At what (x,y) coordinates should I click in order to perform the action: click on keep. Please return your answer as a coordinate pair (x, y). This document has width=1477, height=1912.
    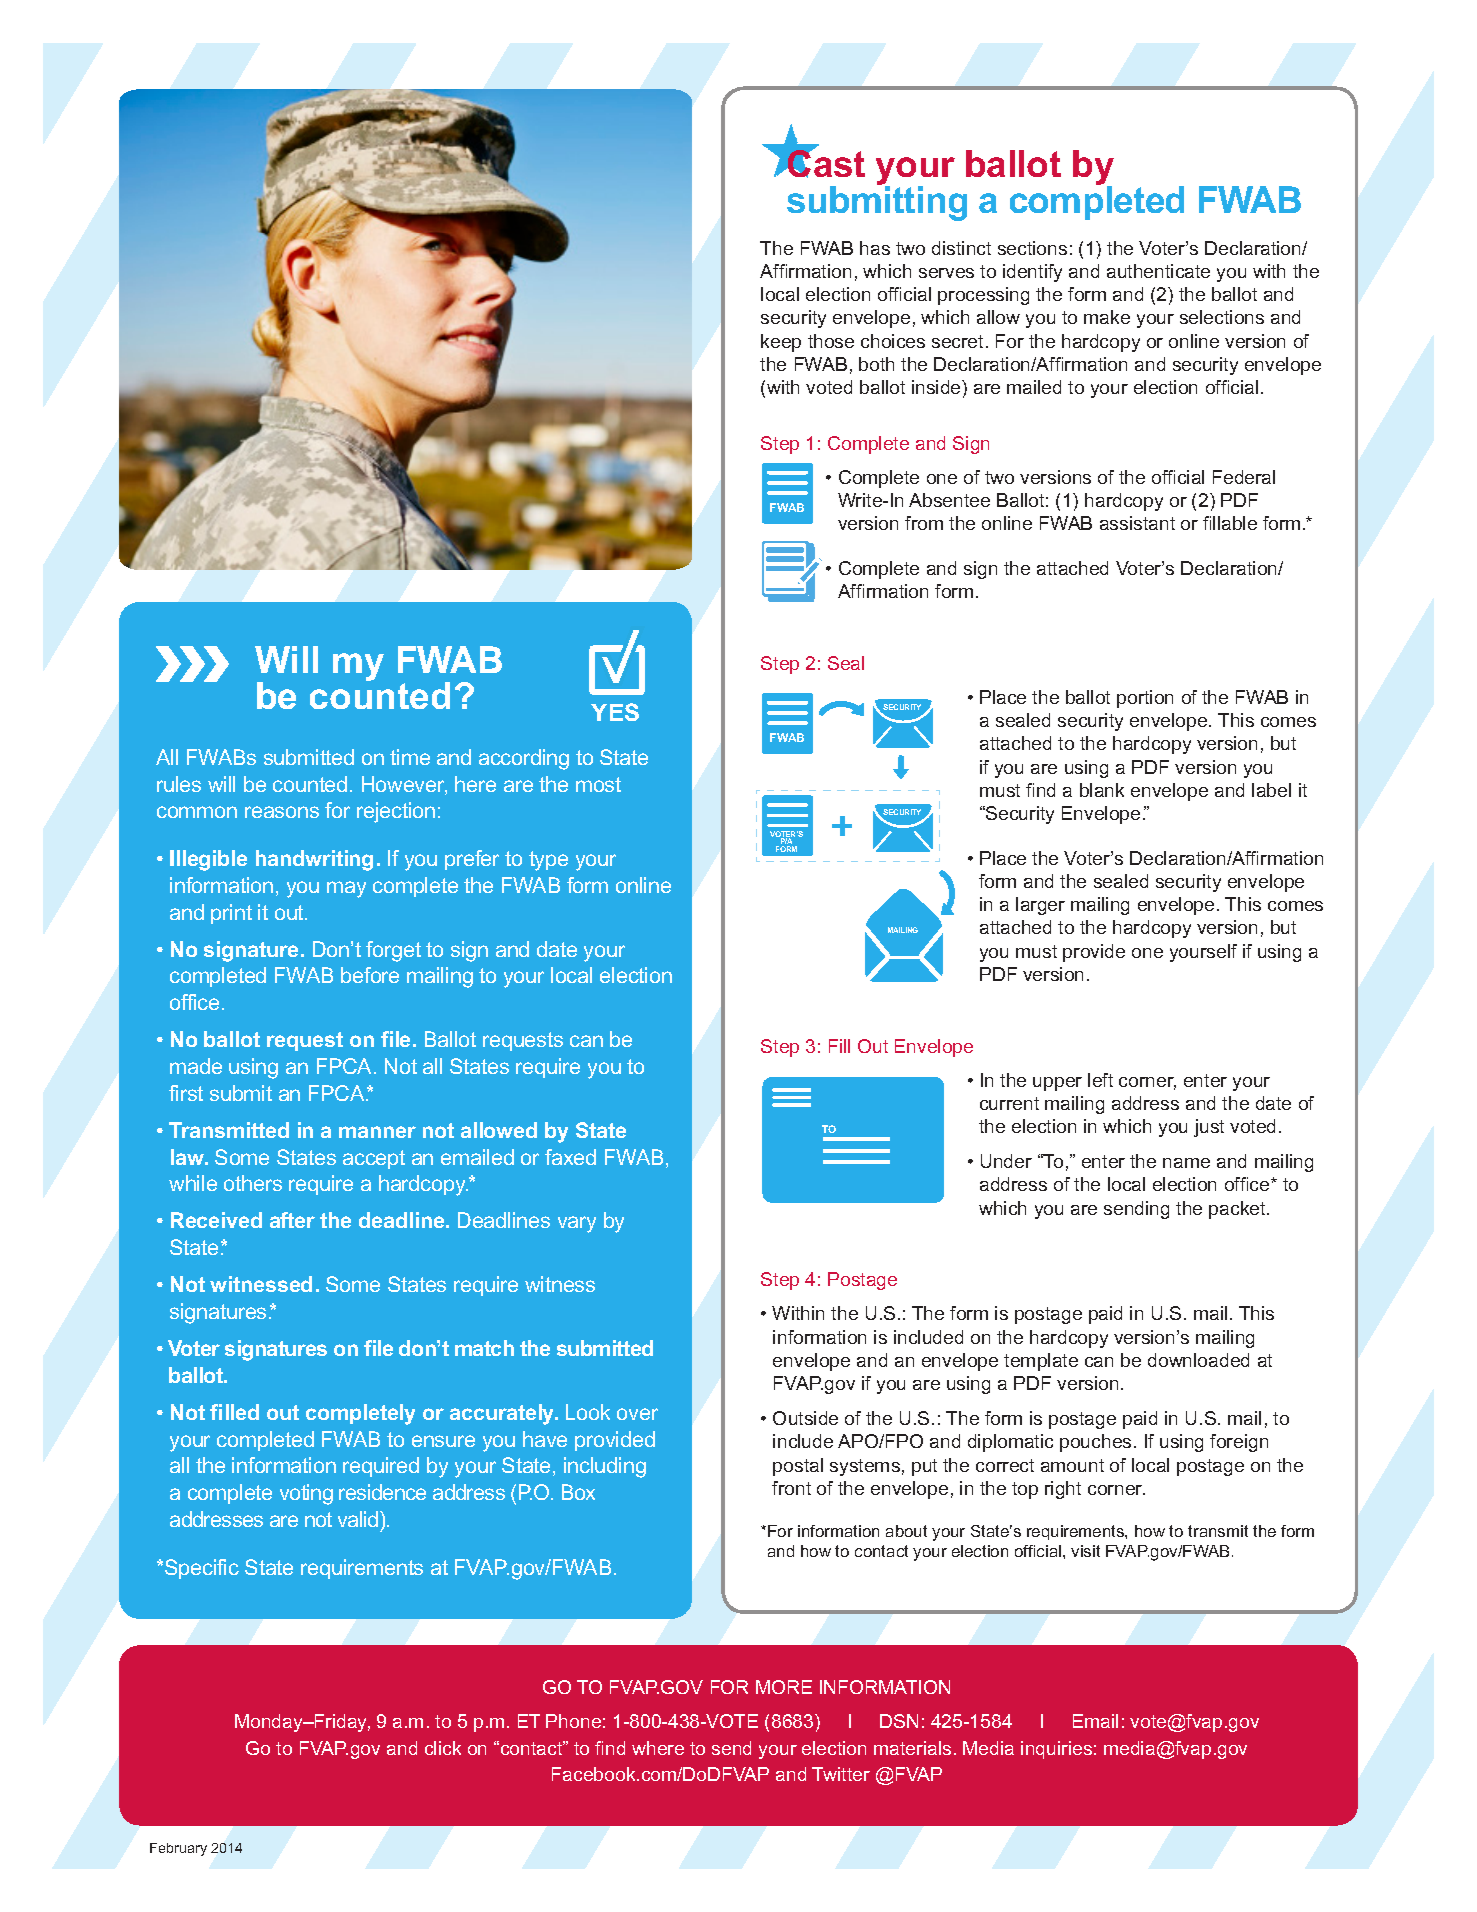
    Looking at the image, I should click on (781, 343).
